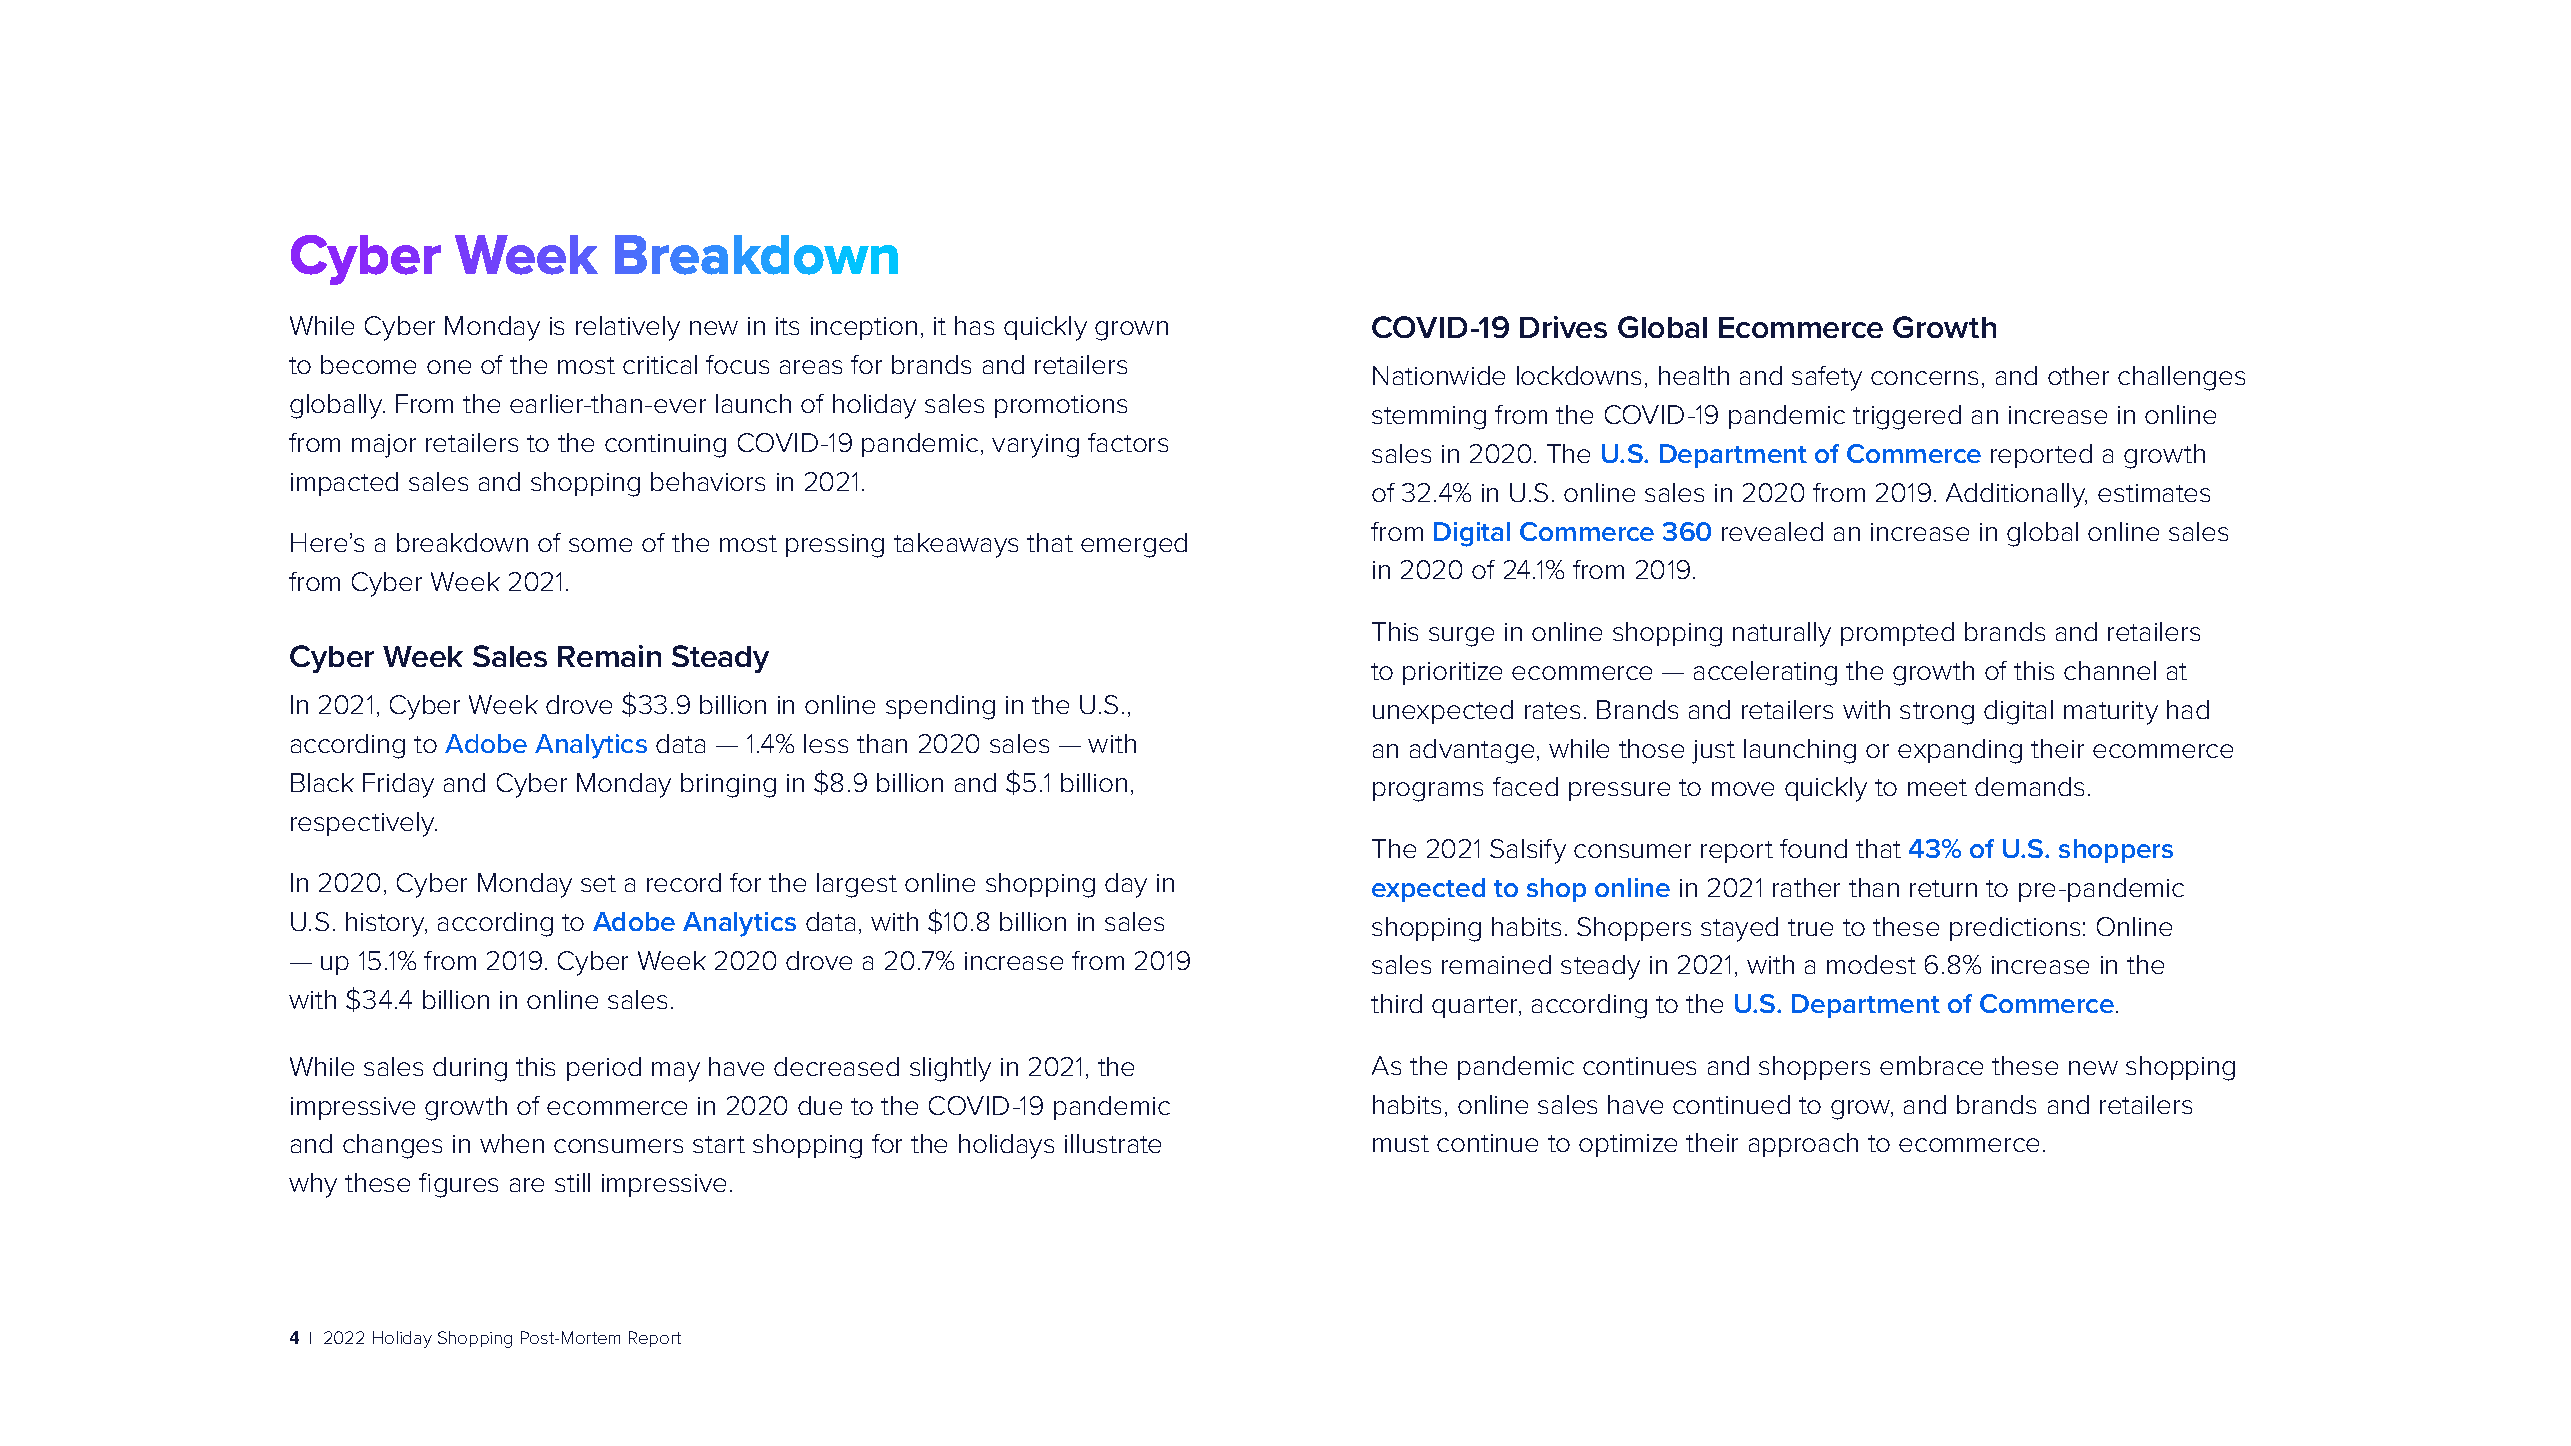 This image has height=1446, width=2571. I want to click on some, so click(600, 545).
